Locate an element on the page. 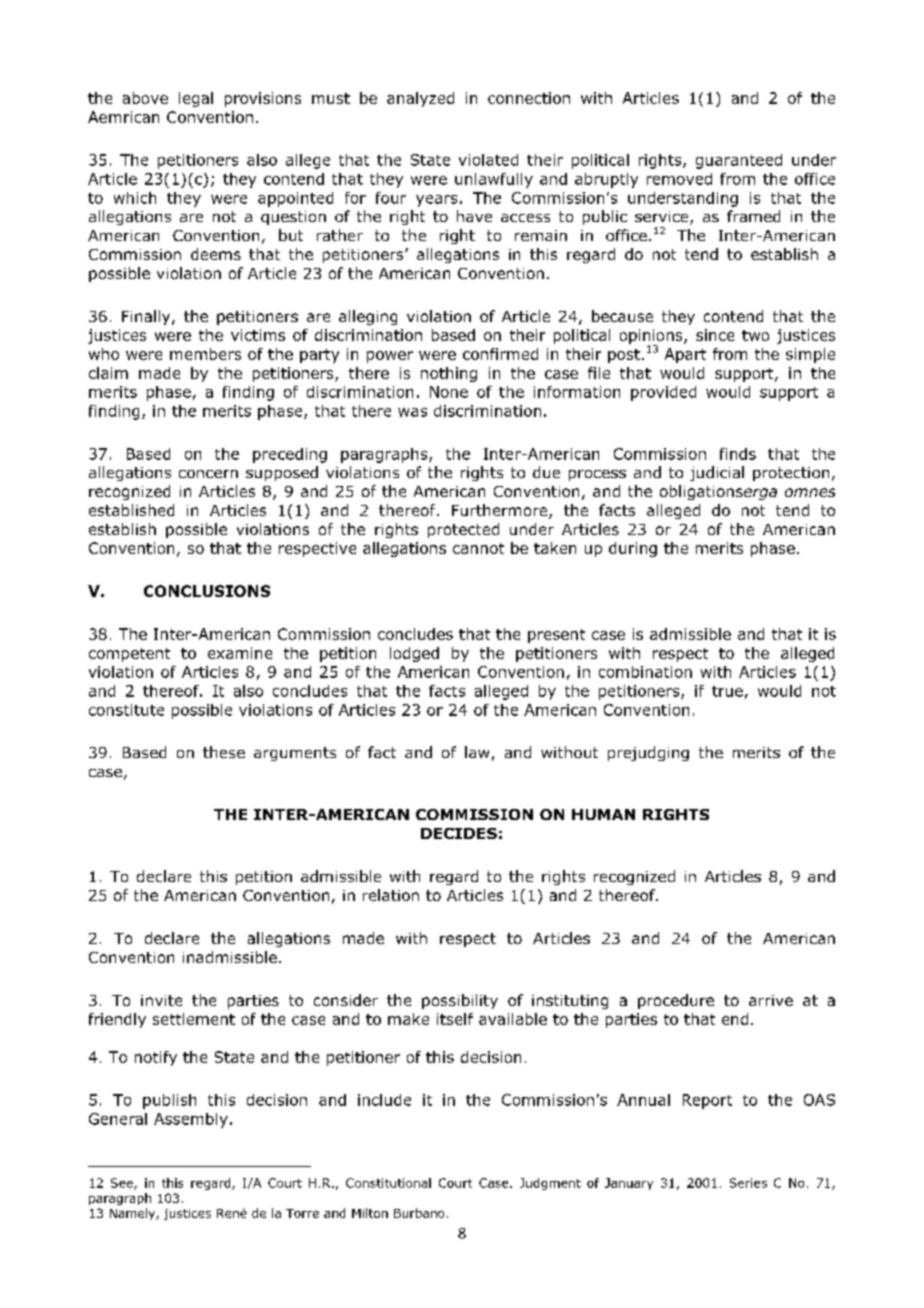  See is located at coordinates (123, 1184).
